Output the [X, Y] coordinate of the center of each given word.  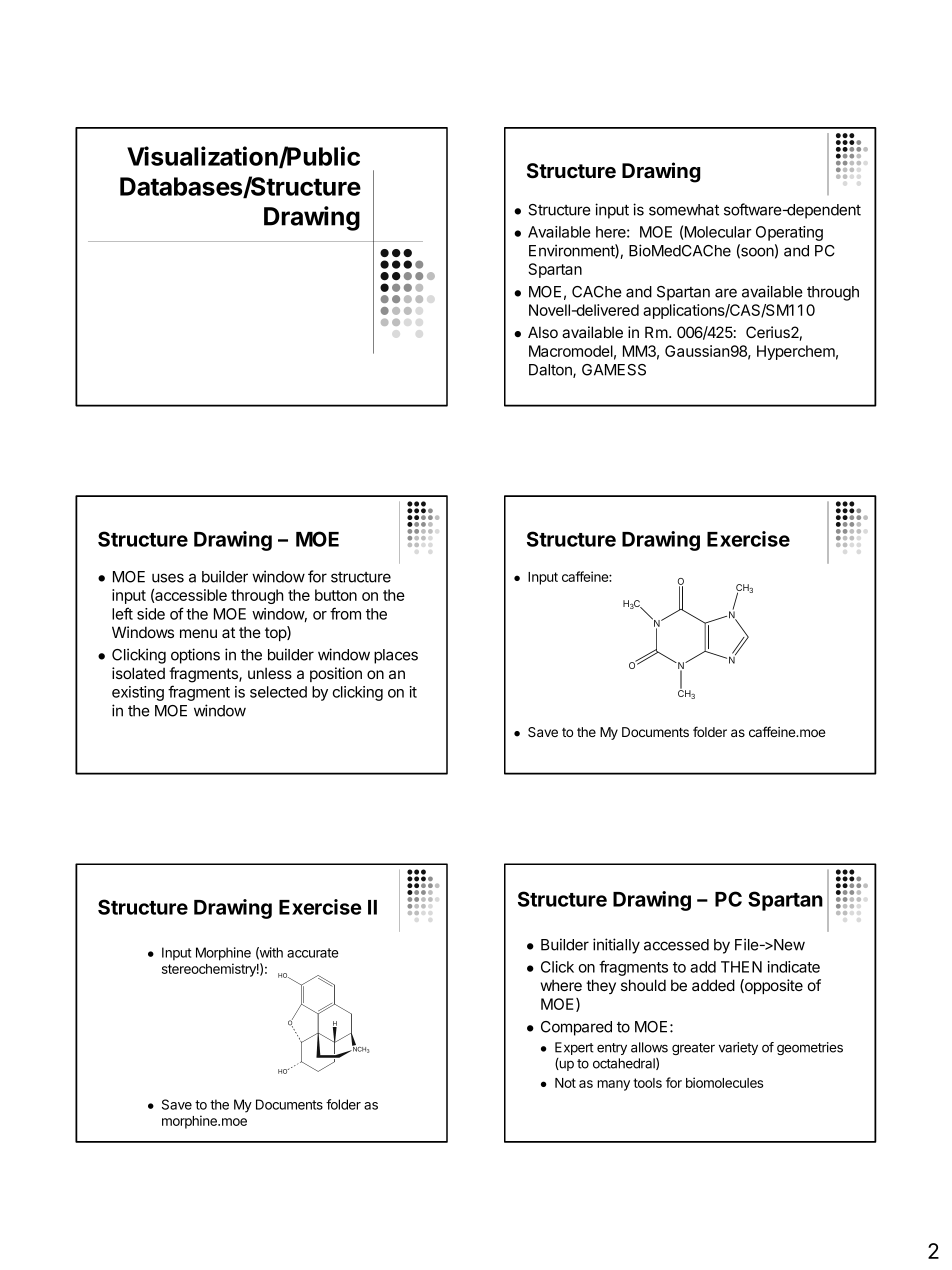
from [345, 613]
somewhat [684, 210]
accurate [313, 953]
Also [543, 332]
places [396, 656]
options [195, 656]
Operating [789, 233]
